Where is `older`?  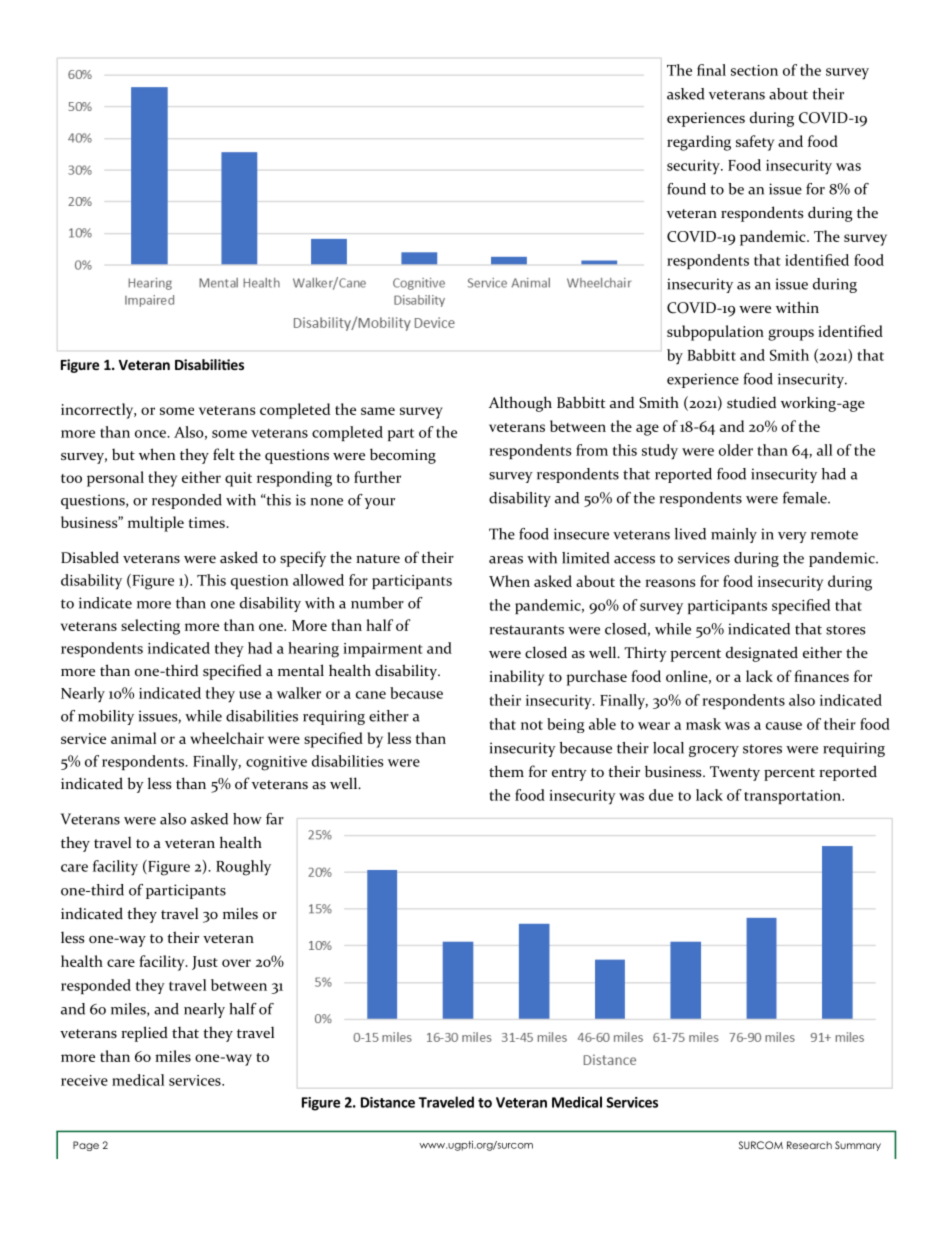
older is located at coordinates (736, 450).
